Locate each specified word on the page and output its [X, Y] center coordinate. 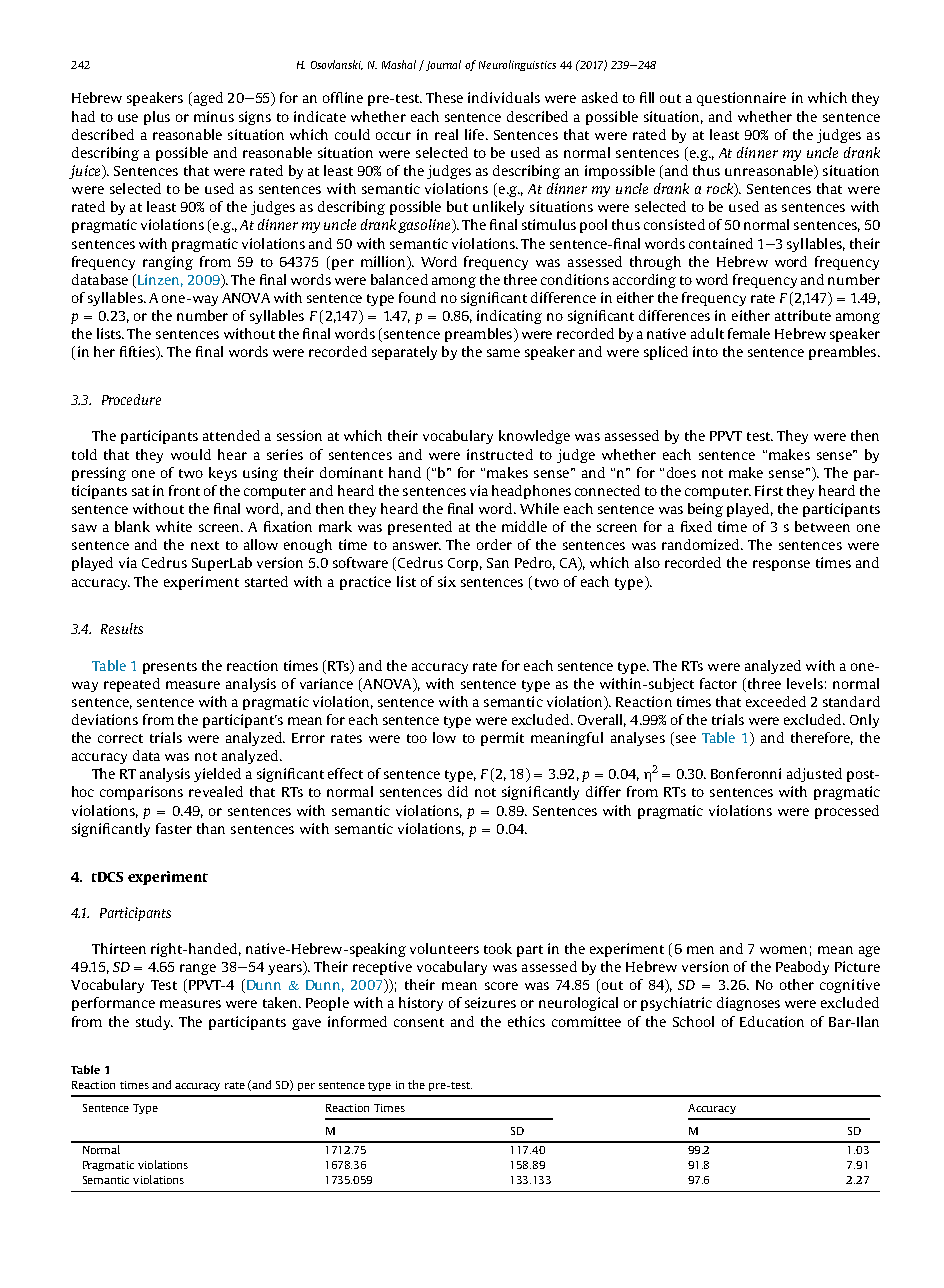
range [198, 969]
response [781, 565]
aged [207, 99]
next [205, 545]
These [444, 97]
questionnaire [741, 99]
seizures [490, 1002]
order [494, 544]
